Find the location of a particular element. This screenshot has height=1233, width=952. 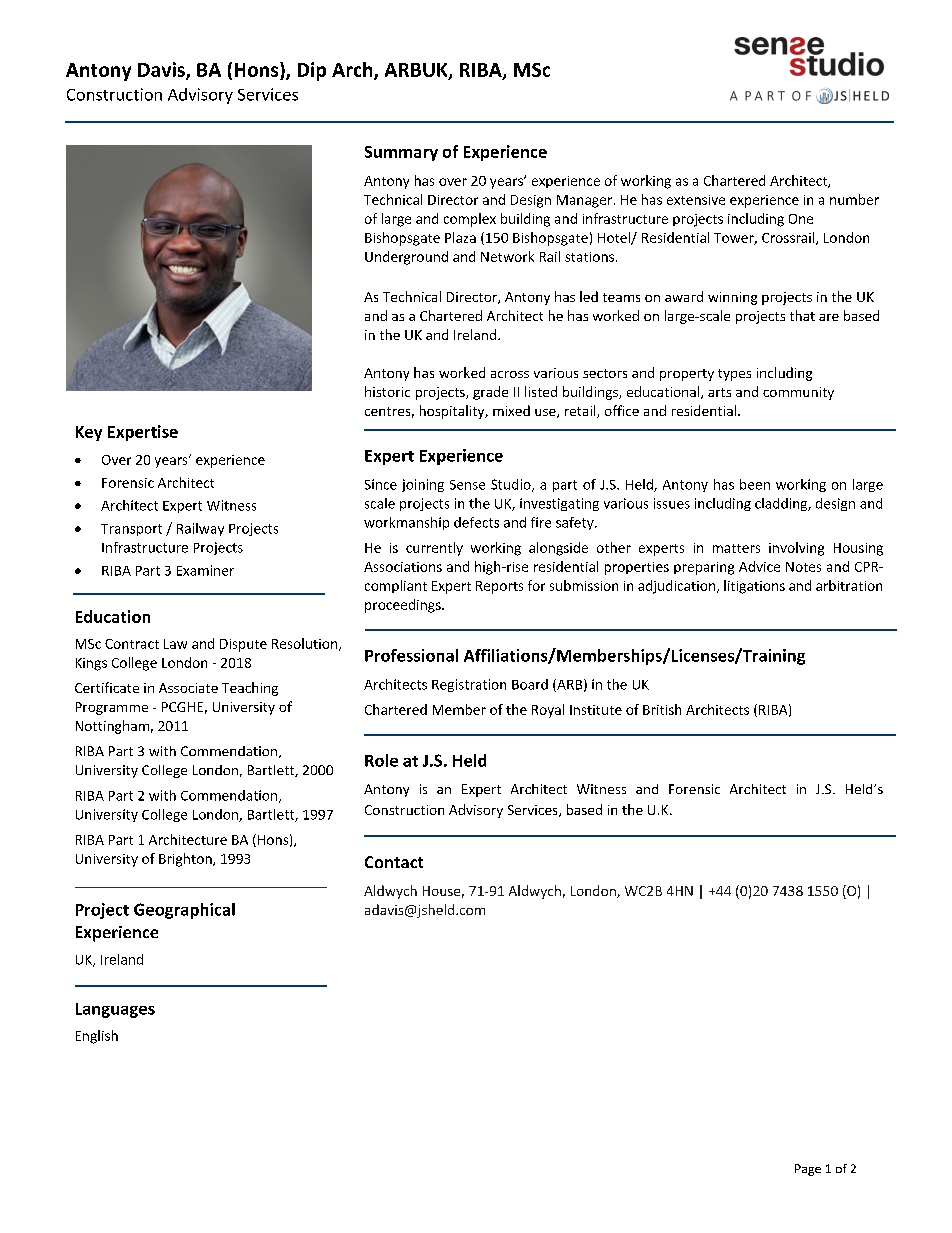

Contact is located at coordinates (394, 862).
